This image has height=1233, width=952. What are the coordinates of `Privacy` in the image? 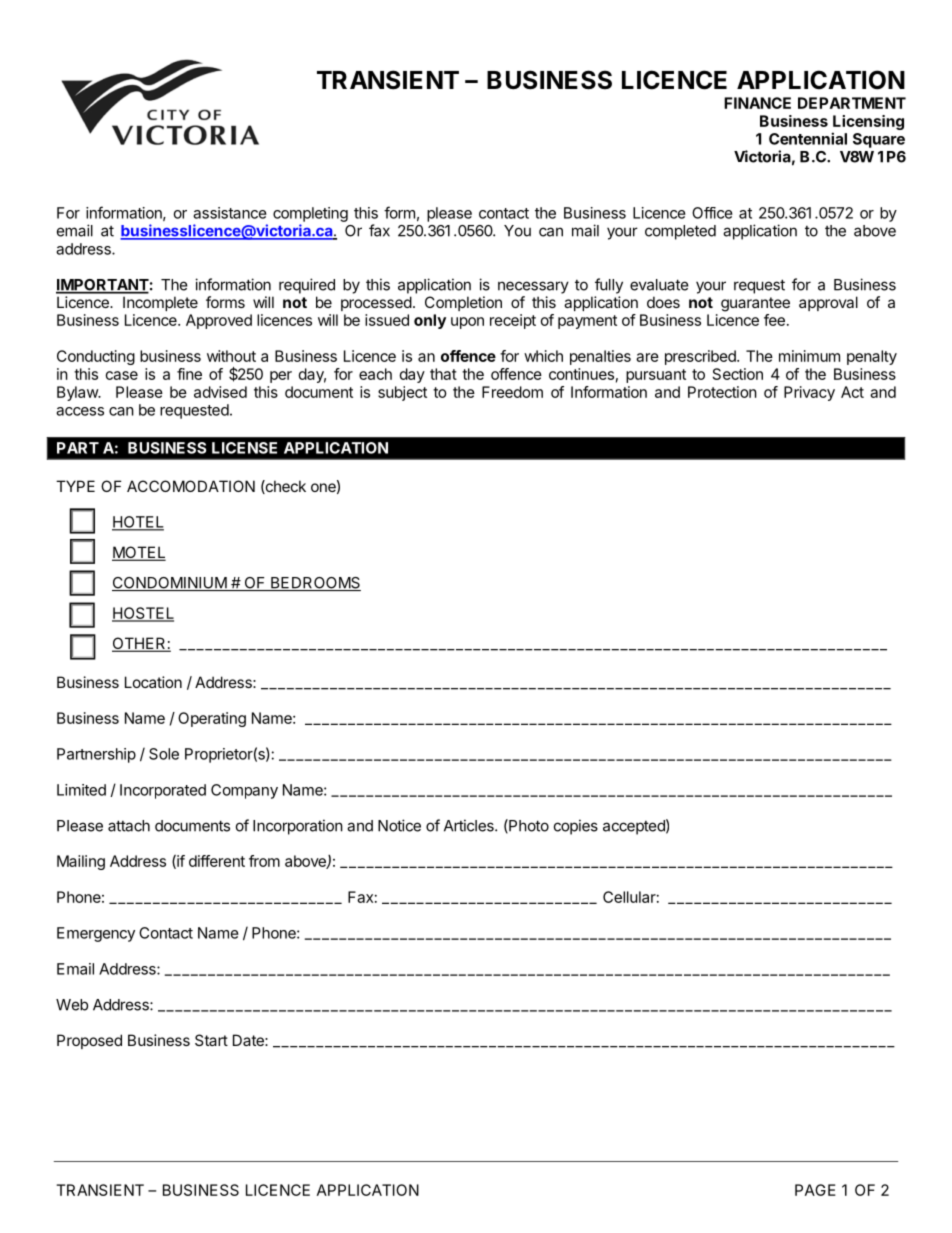 It's located at (809, 393).
